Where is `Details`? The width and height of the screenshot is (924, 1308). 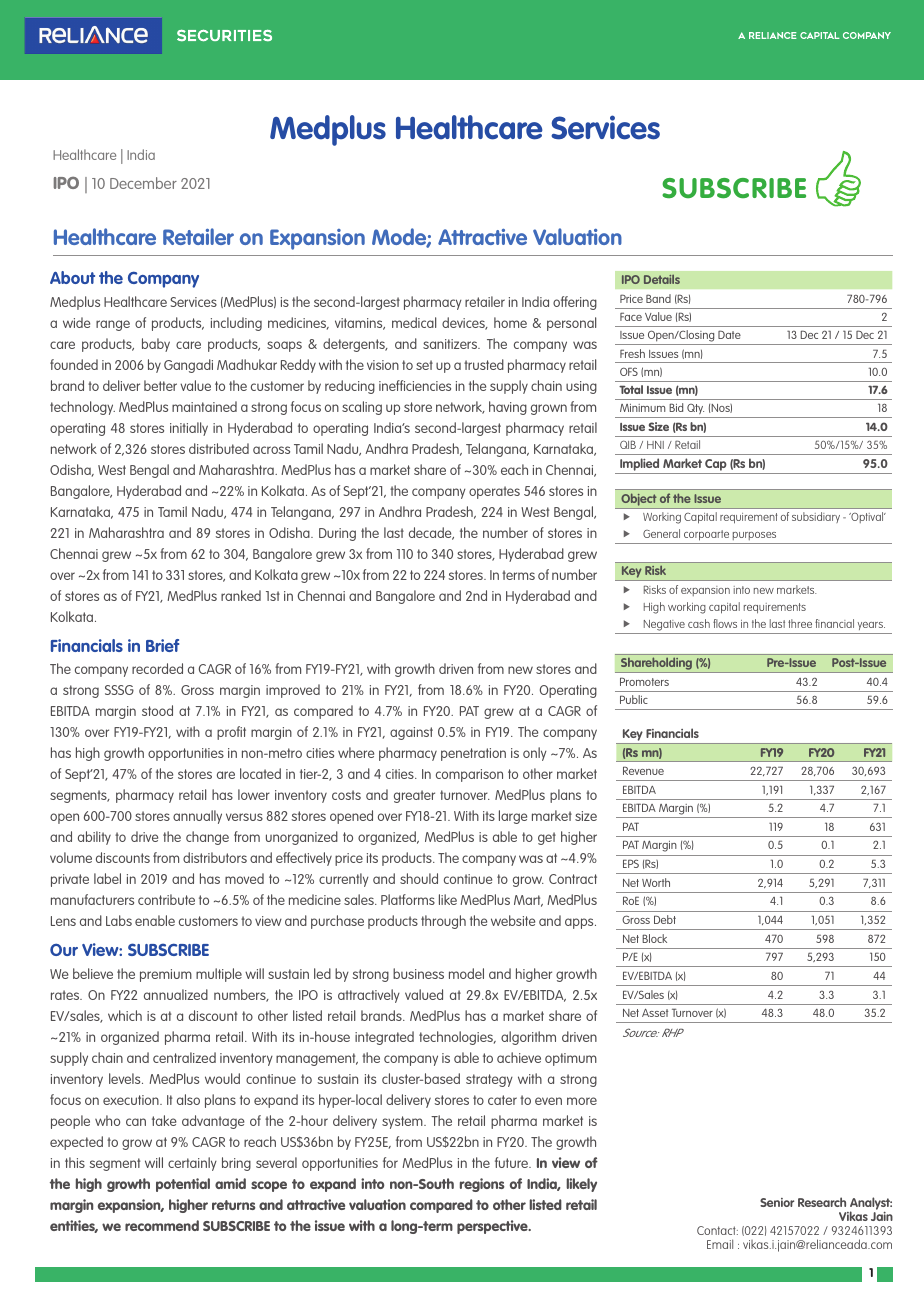 Details is located at coordinates (662, 279).
